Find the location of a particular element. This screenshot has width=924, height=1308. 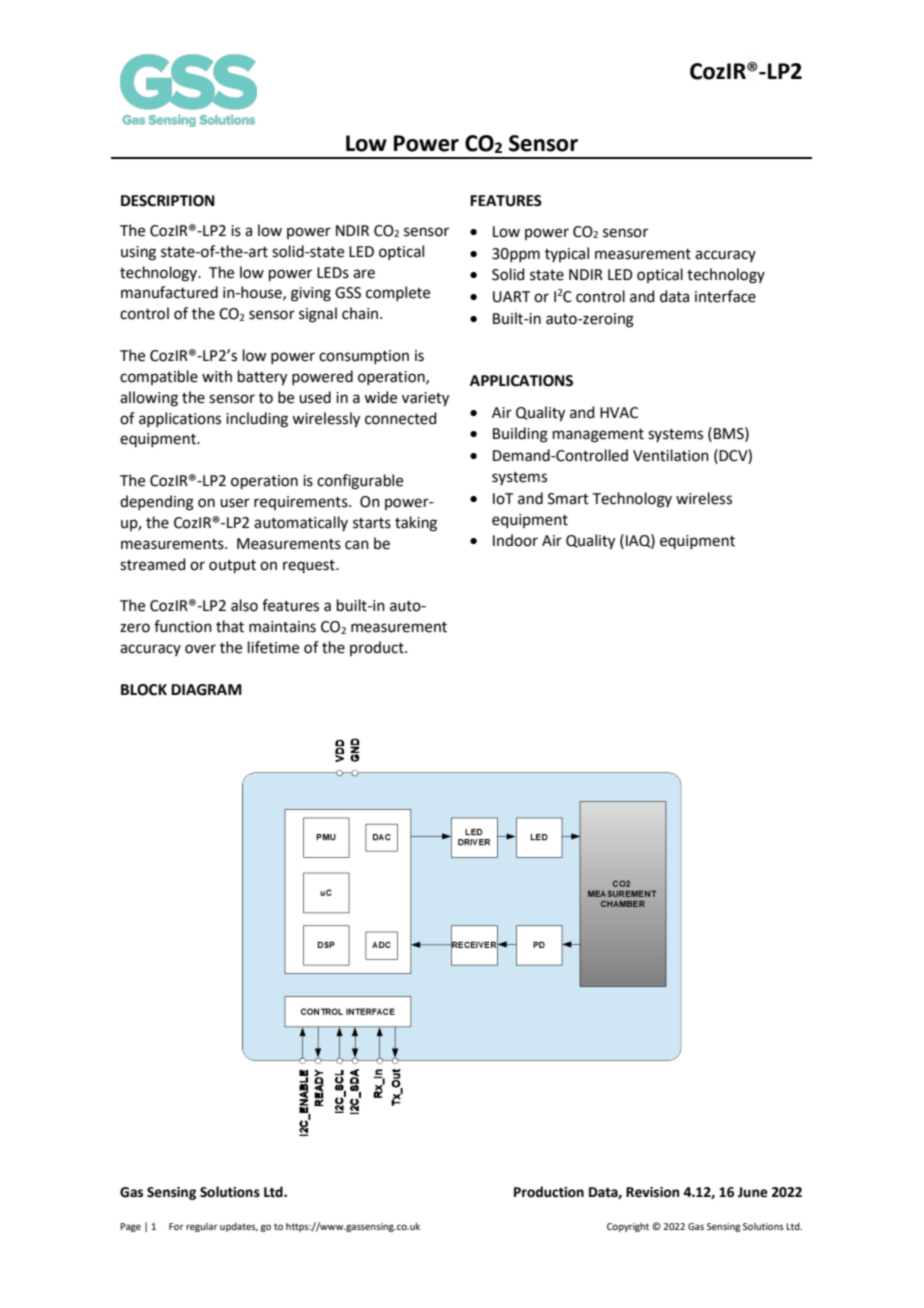

regular is located at coordinates (202, 1227).
